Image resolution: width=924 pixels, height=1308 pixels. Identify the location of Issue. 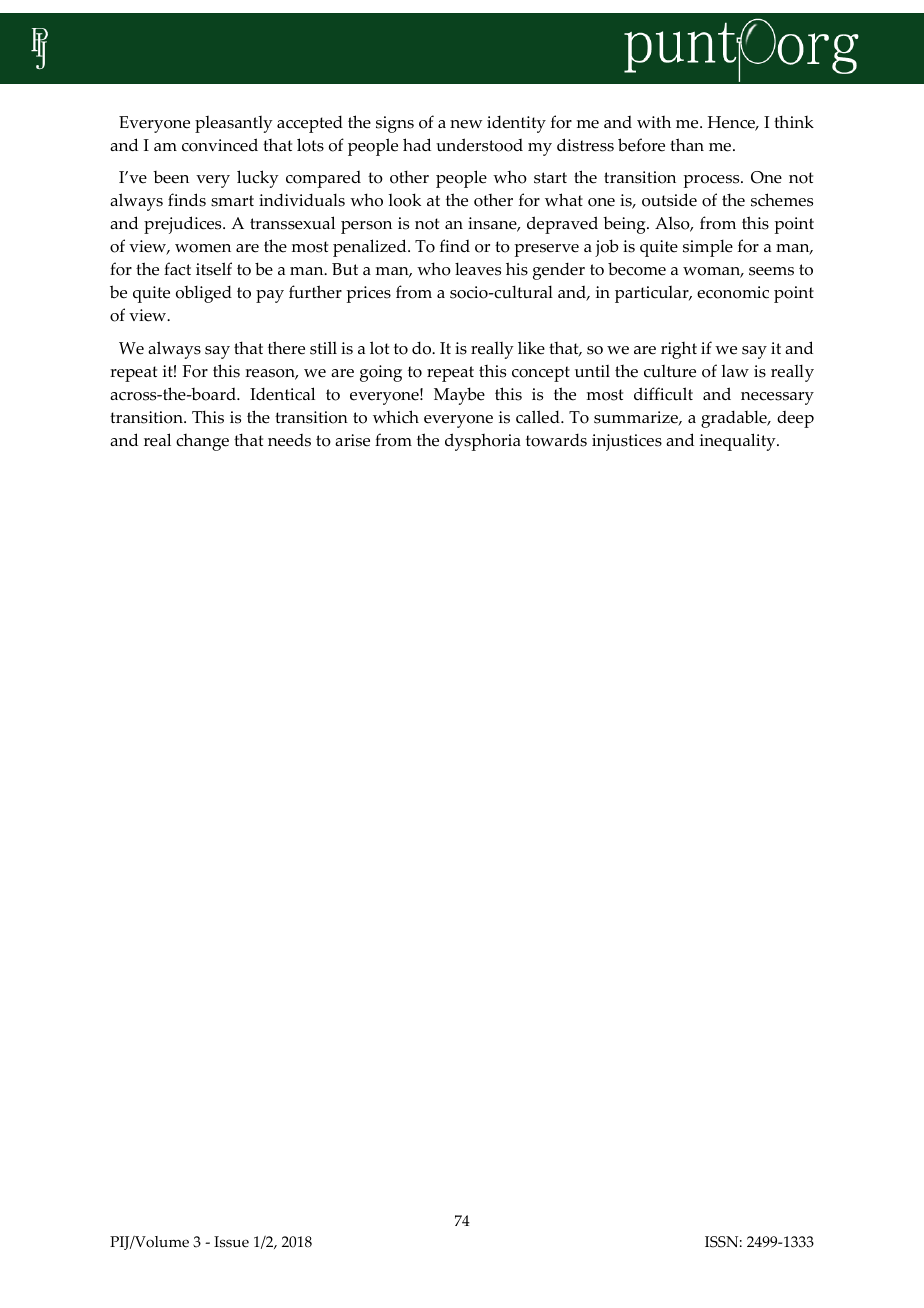
(231, 1242).
